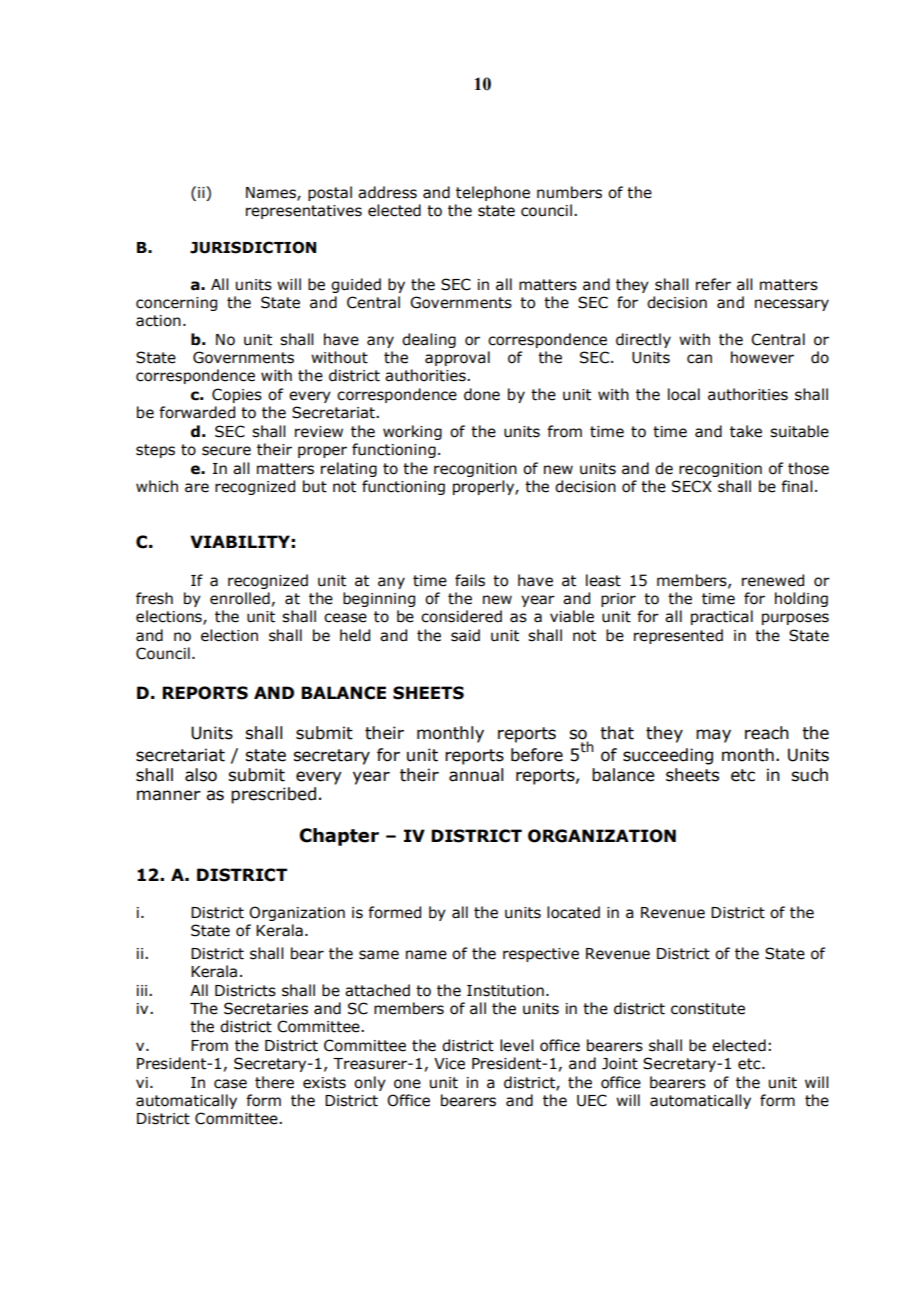  What do you see at coordinates (713, 284) in the image?
I see `refer` at bounding box center [713, 284].
